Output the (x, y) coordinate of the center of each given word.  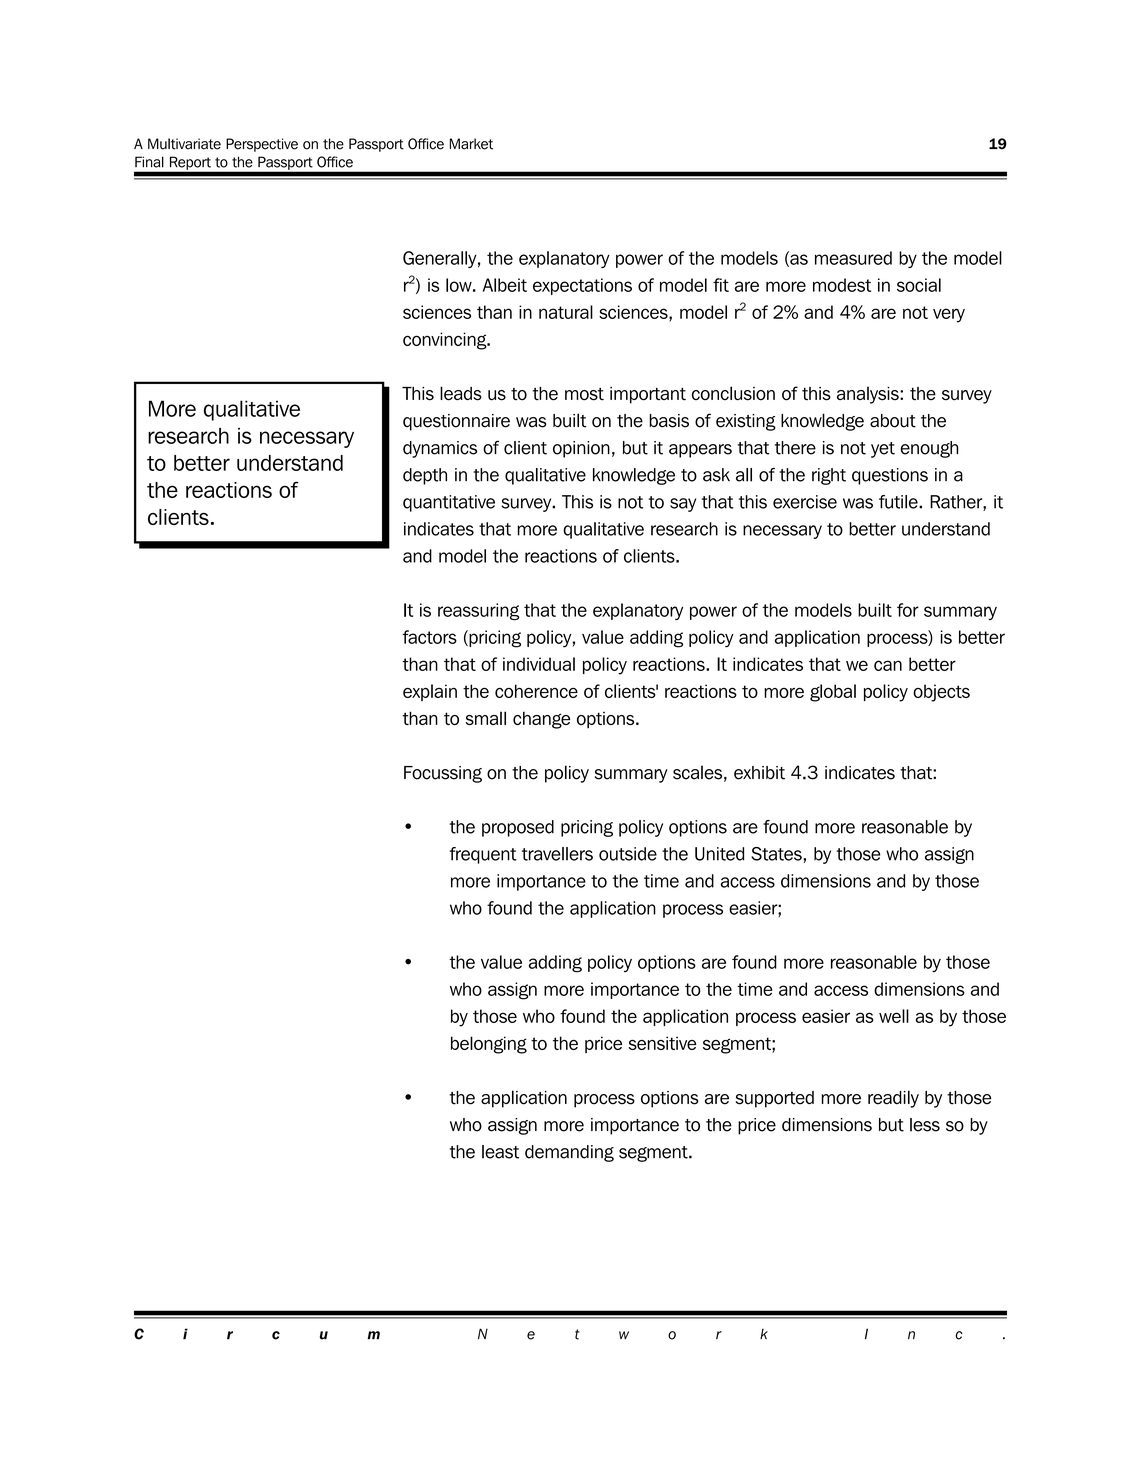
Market (471, 144)
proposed (518, 828)
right (829, 476)
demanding (569, 1153)
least (500, 1152)
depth (425, 476)
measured (853, 258)
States (776, 854)
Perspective (262, 145)
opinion (581, 449)
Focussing (443, 774)
